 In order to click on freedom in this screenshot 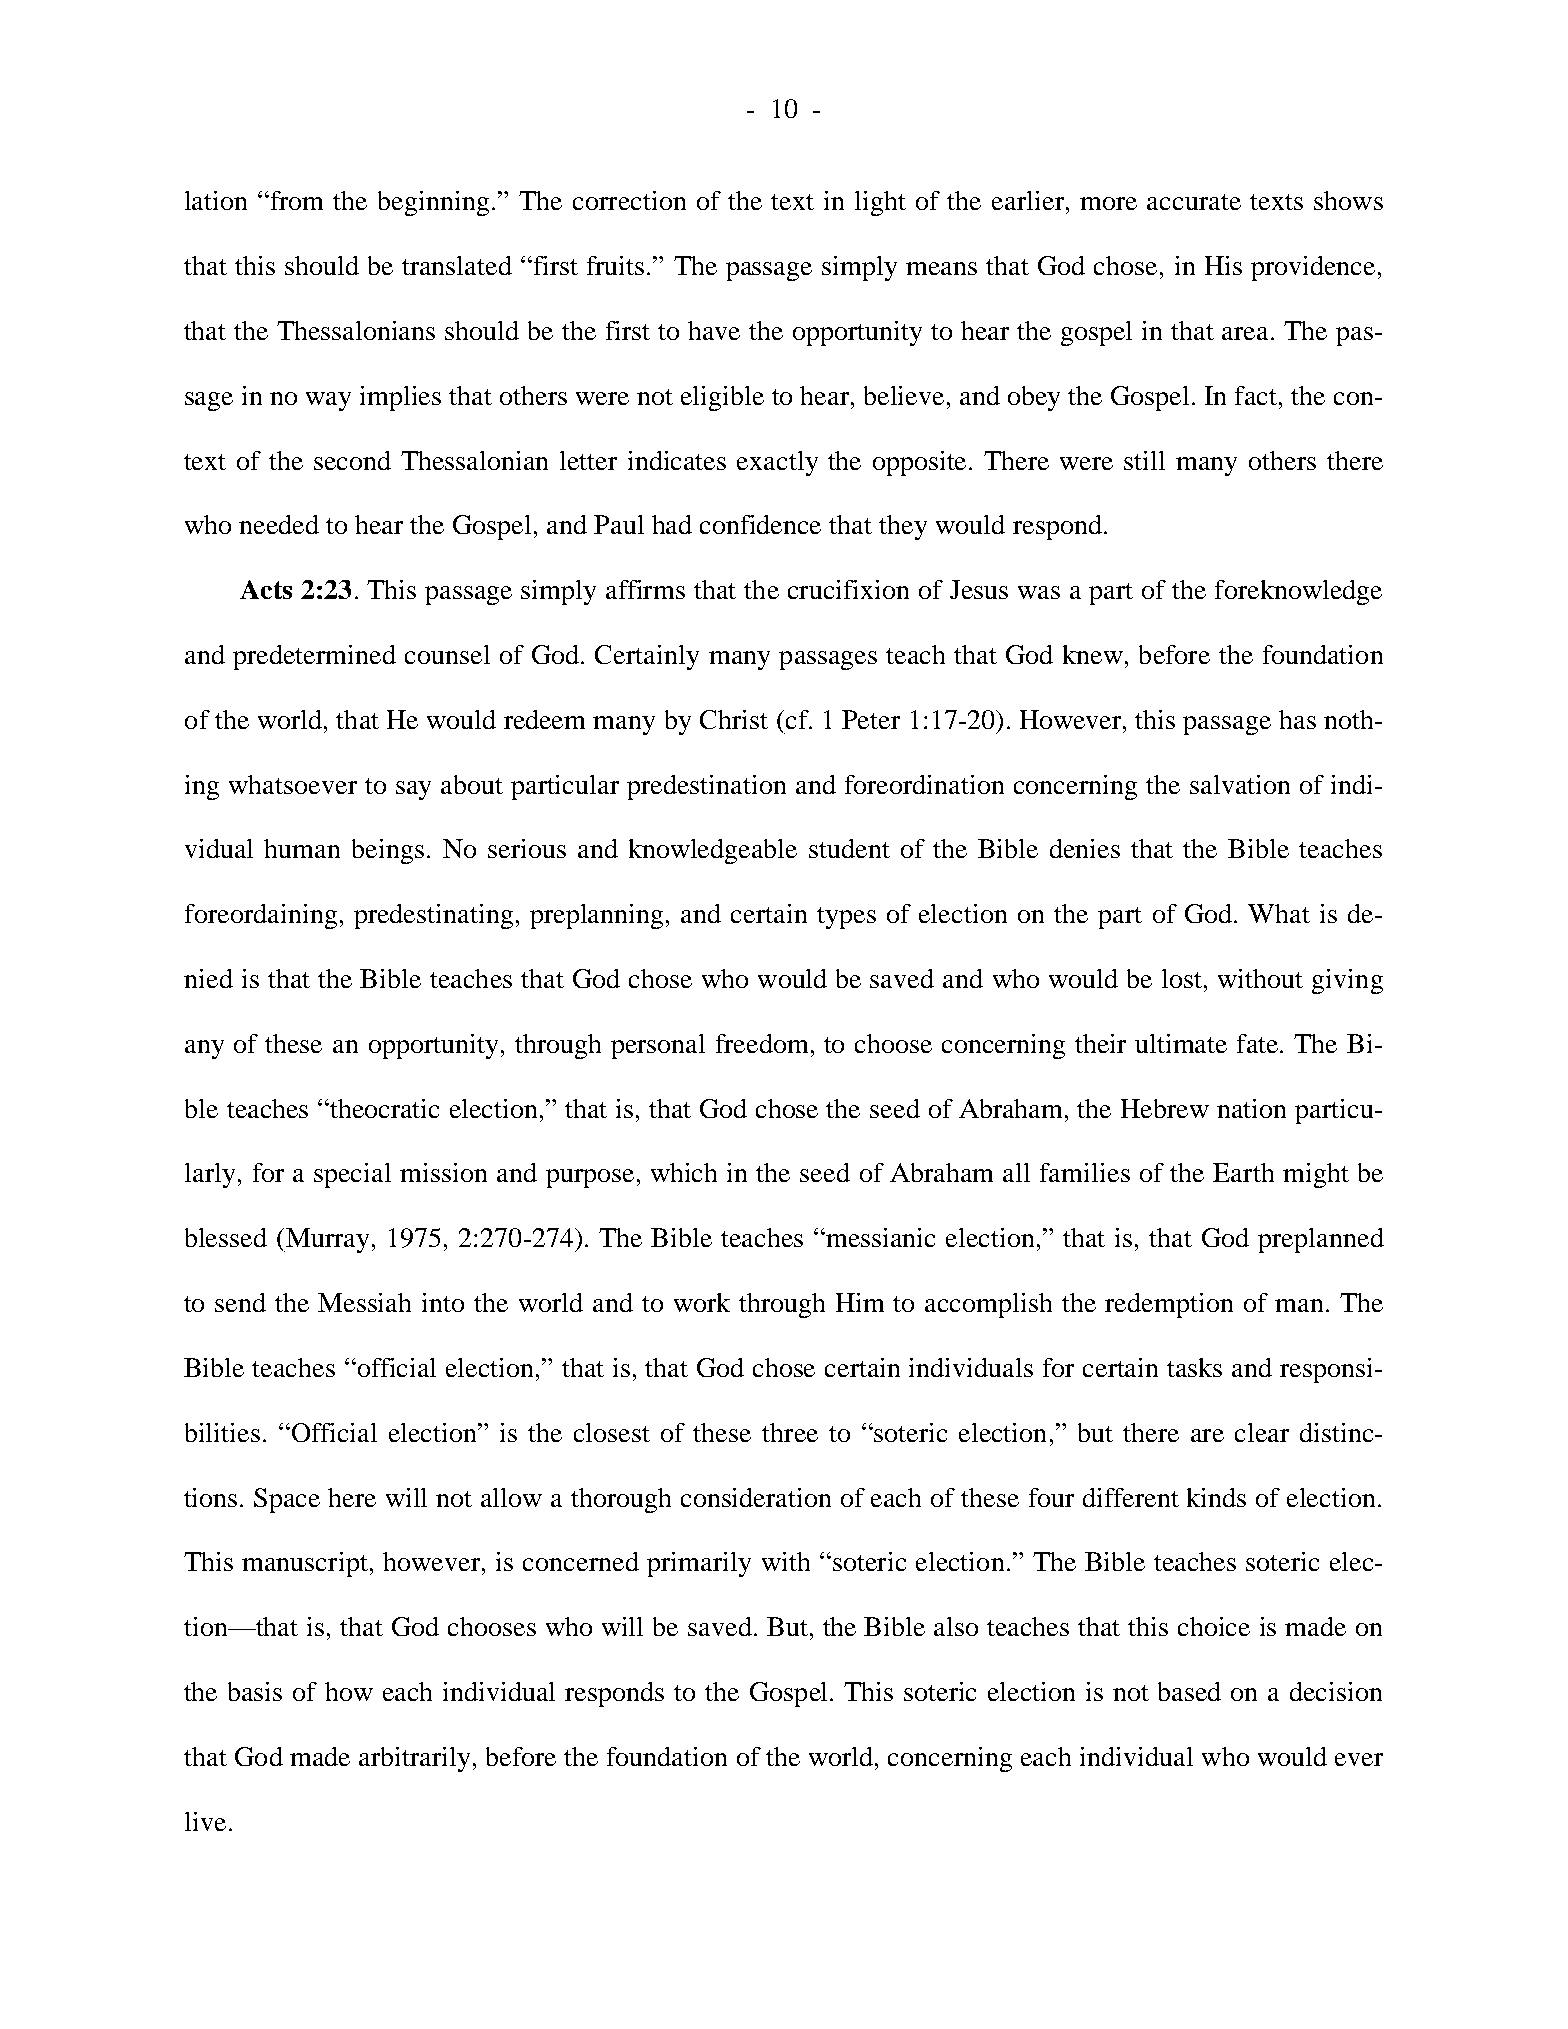, I will do `click(762, 1043)`.
